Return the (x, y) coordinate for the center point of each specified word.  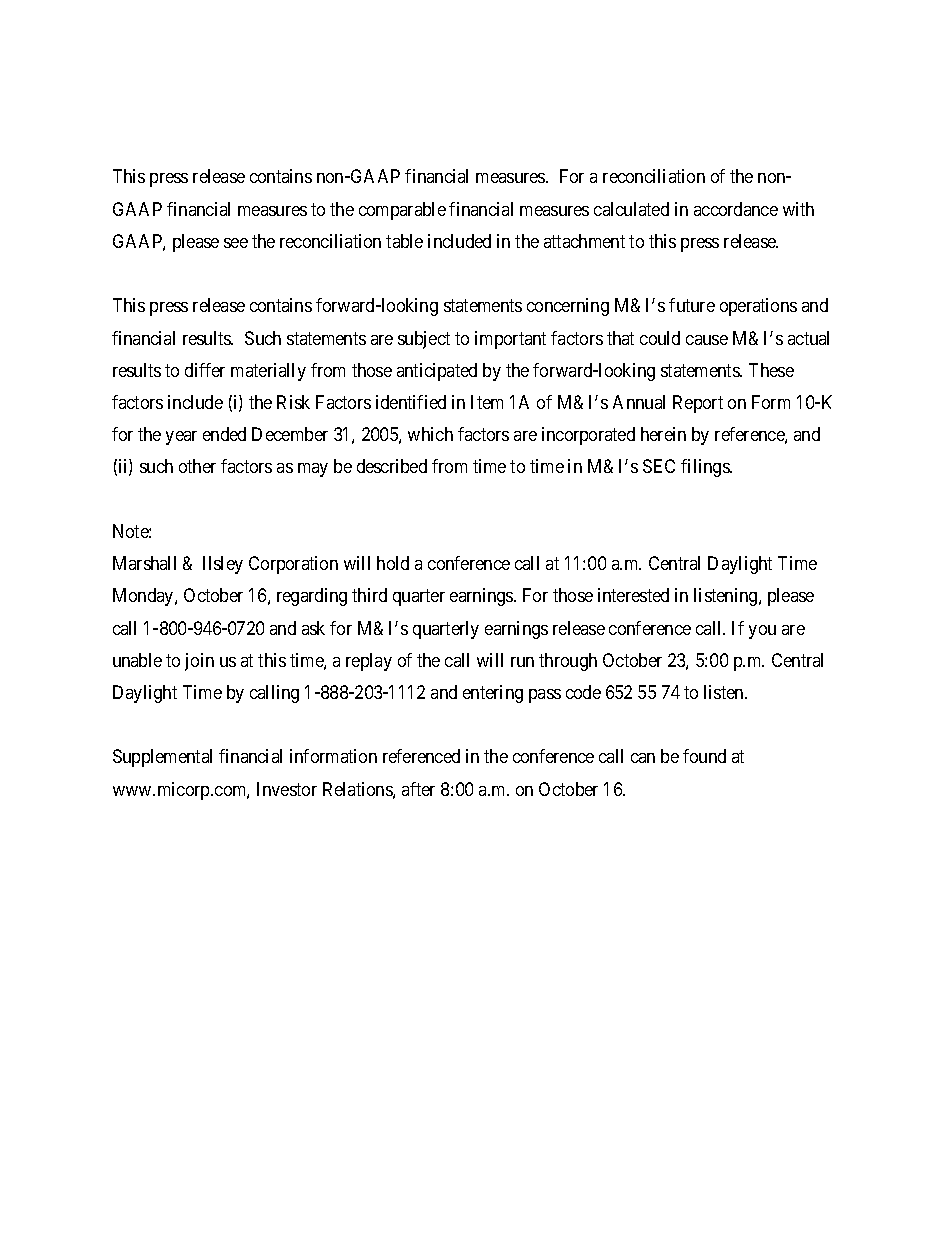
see (236, 243)
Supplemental (162, 758)
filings (706, 468)
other (197, 466)
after (418, 789)
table (404, 241)
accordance (736, 209)
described (392, 466)
